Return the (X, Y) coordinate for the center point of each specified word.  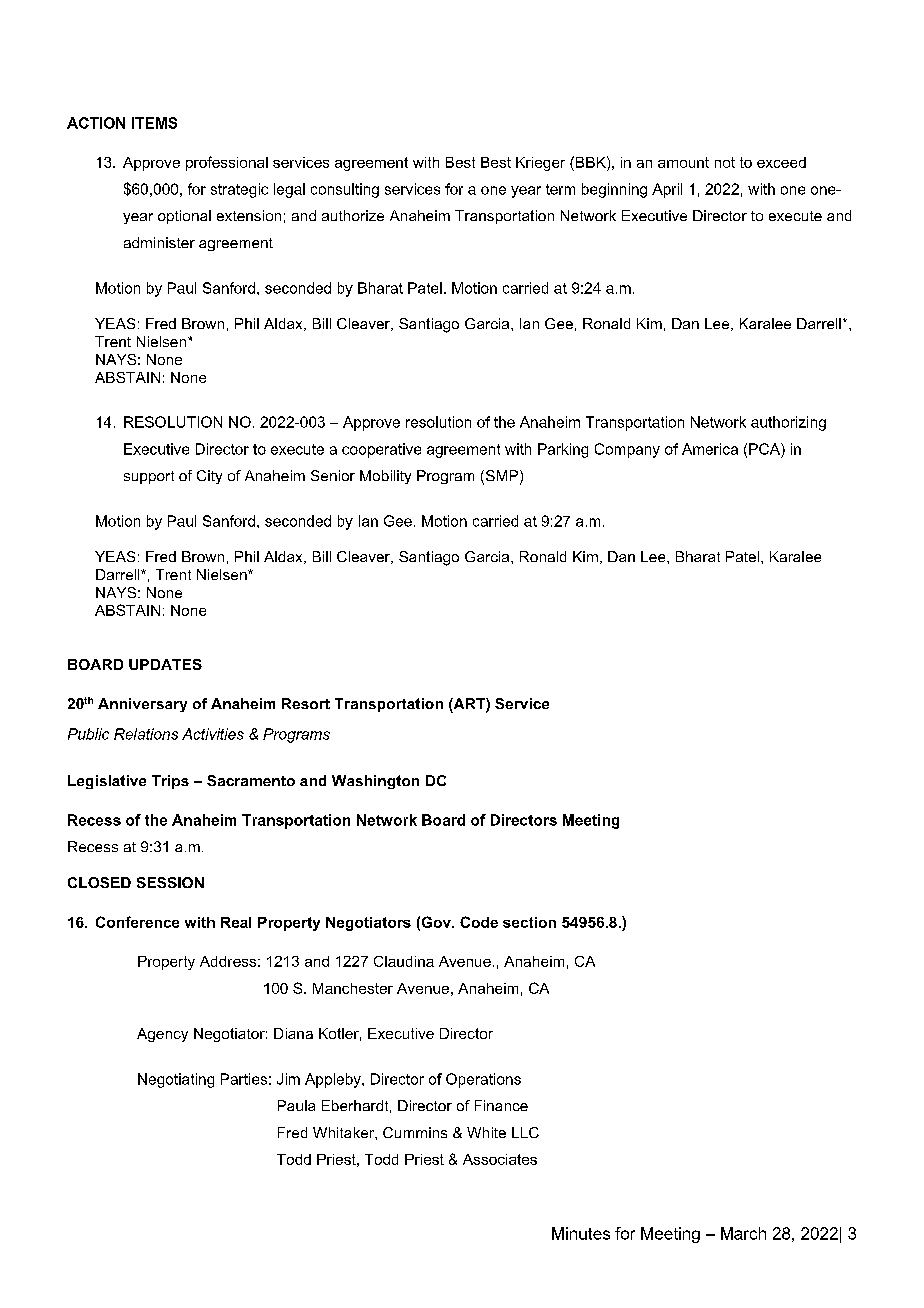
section (529, 922)
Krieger (540, 164)
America (710, 449)
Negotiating (176, 1080)
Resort (306, 703)
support (149, 477)
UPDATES (165, 664)
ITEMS (154, 123)
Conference (137, 922)
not (725, 162)
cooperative (381, 450)
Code (479, 922)
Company (627, 450)
